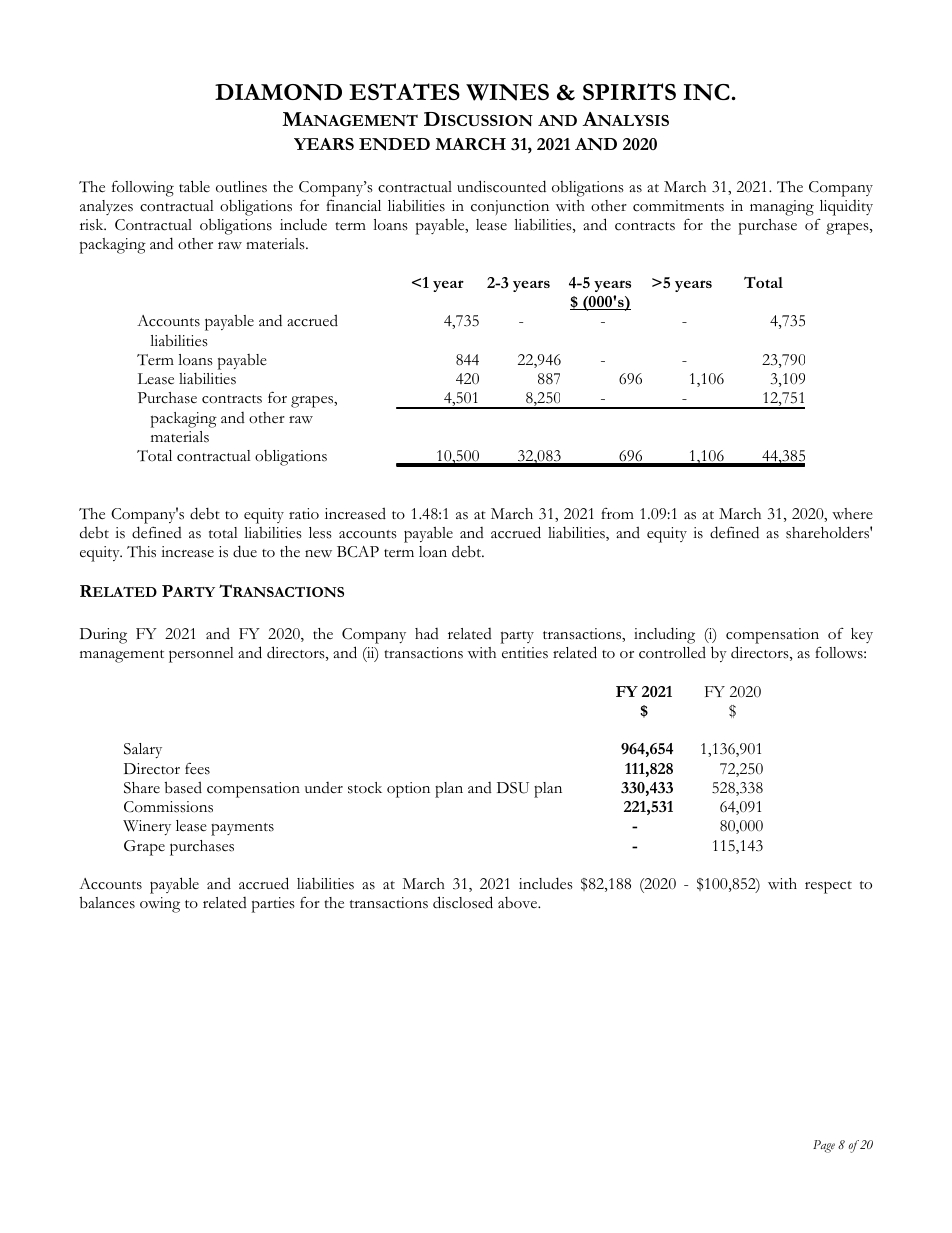  I want to click on disclosed, so click(463, 902).
